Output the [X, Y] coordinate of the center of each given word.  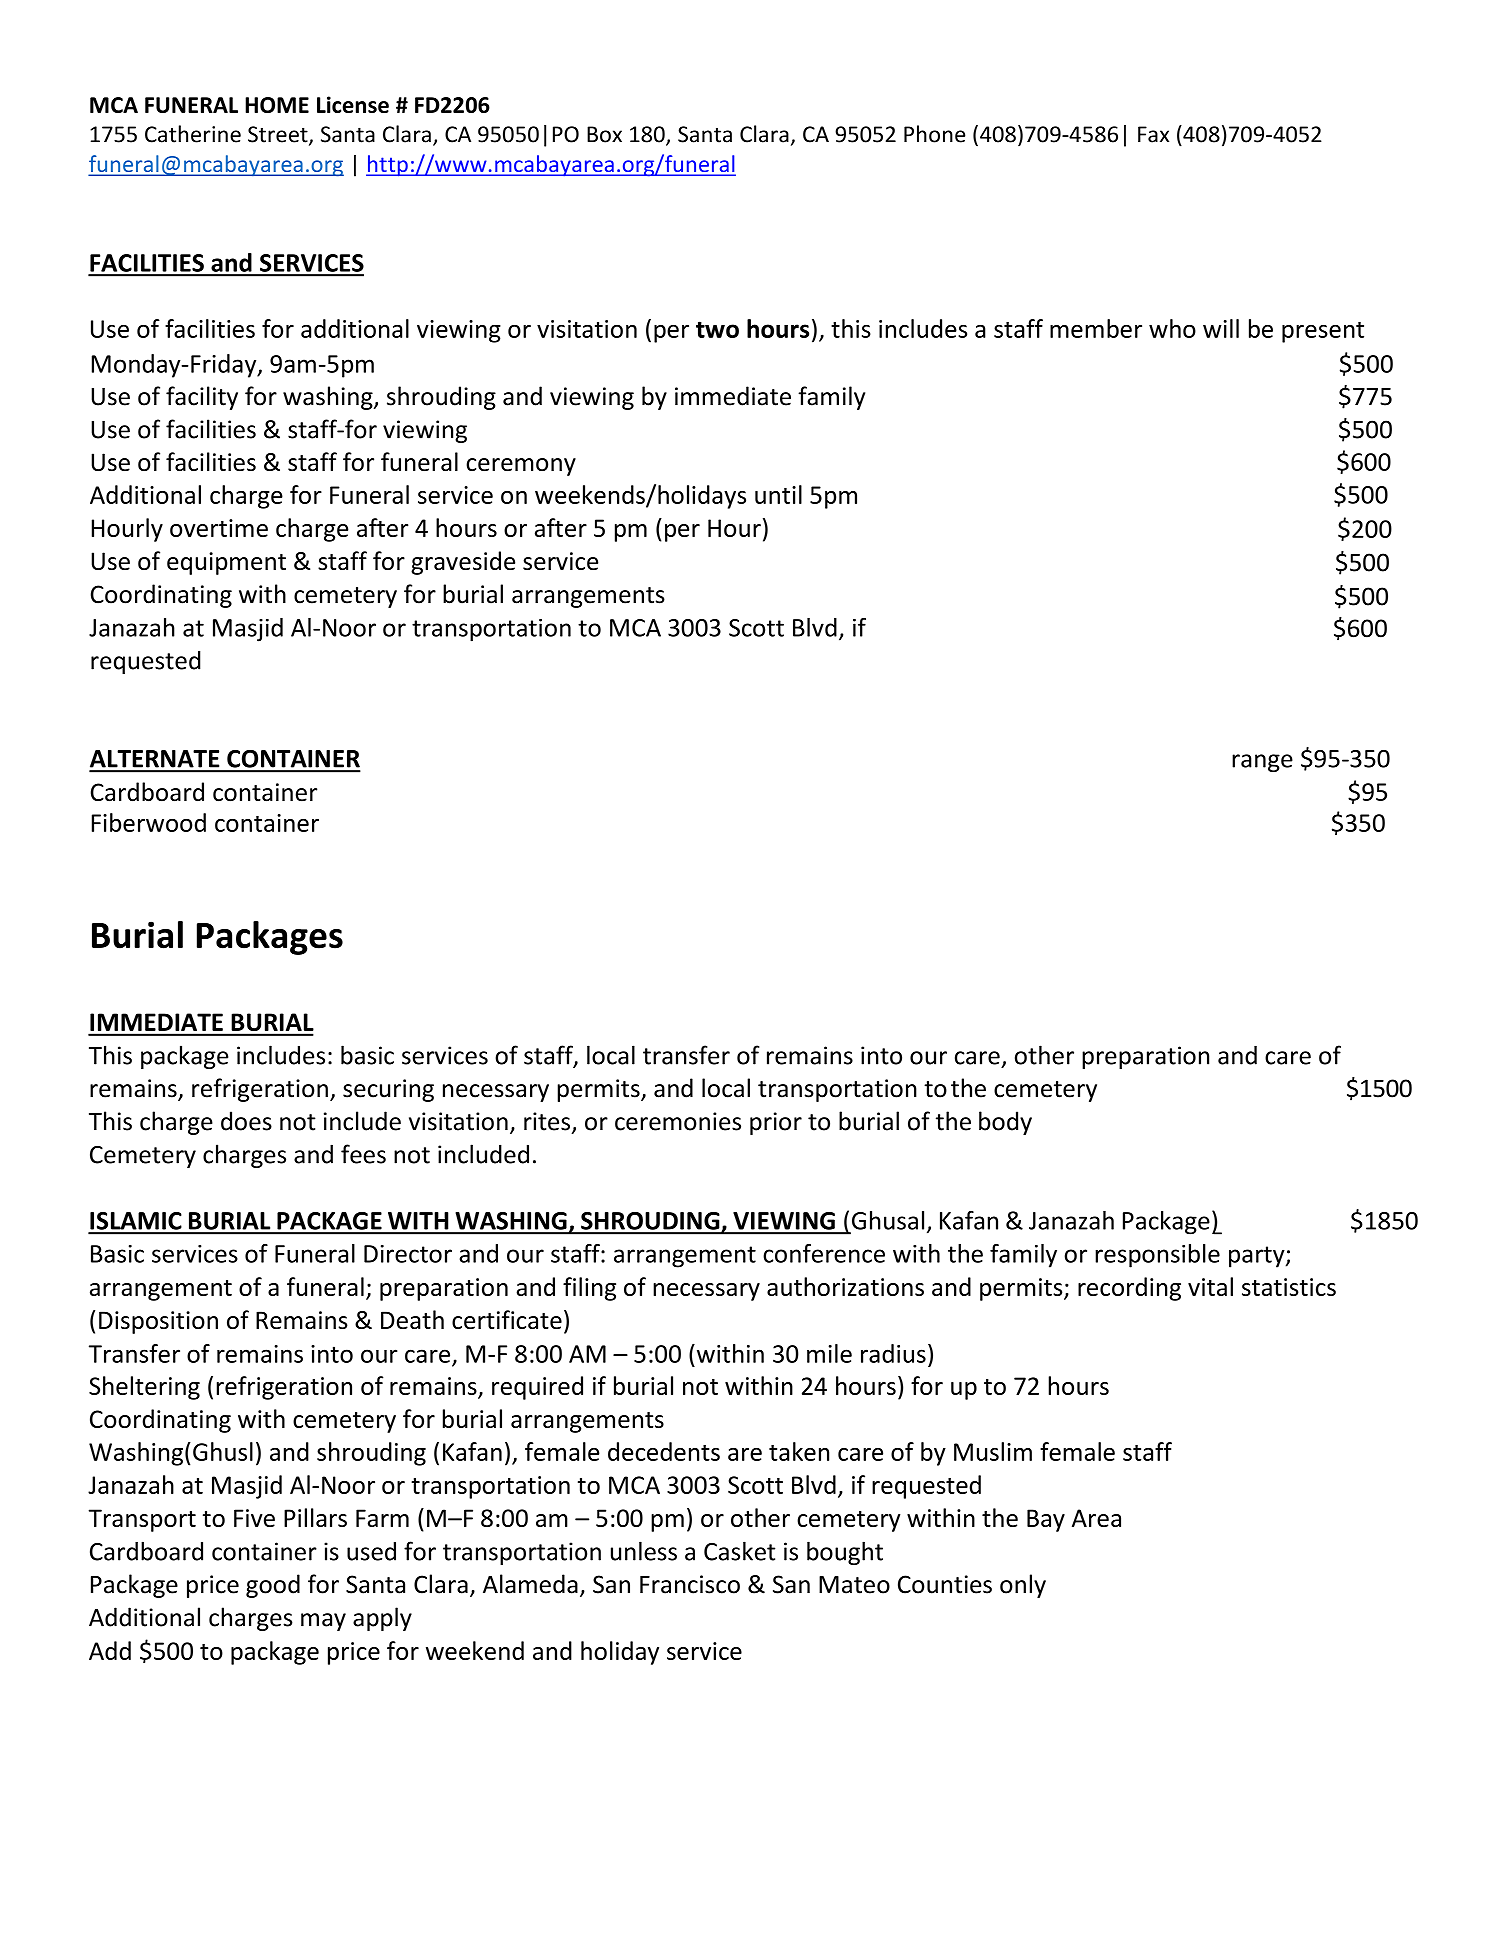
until [778, 494]
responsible [1157, 1256]
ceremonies [678, 1121]
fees [363, 1154]
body [1005, 1123]
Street [279, 135]
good [273, 1586]
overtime [219, 528]
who [1172, 328]
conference [824, 1253]
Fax [1153, 134]
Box [604, 134]
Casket [739, 1551]
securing [388, 1090]
